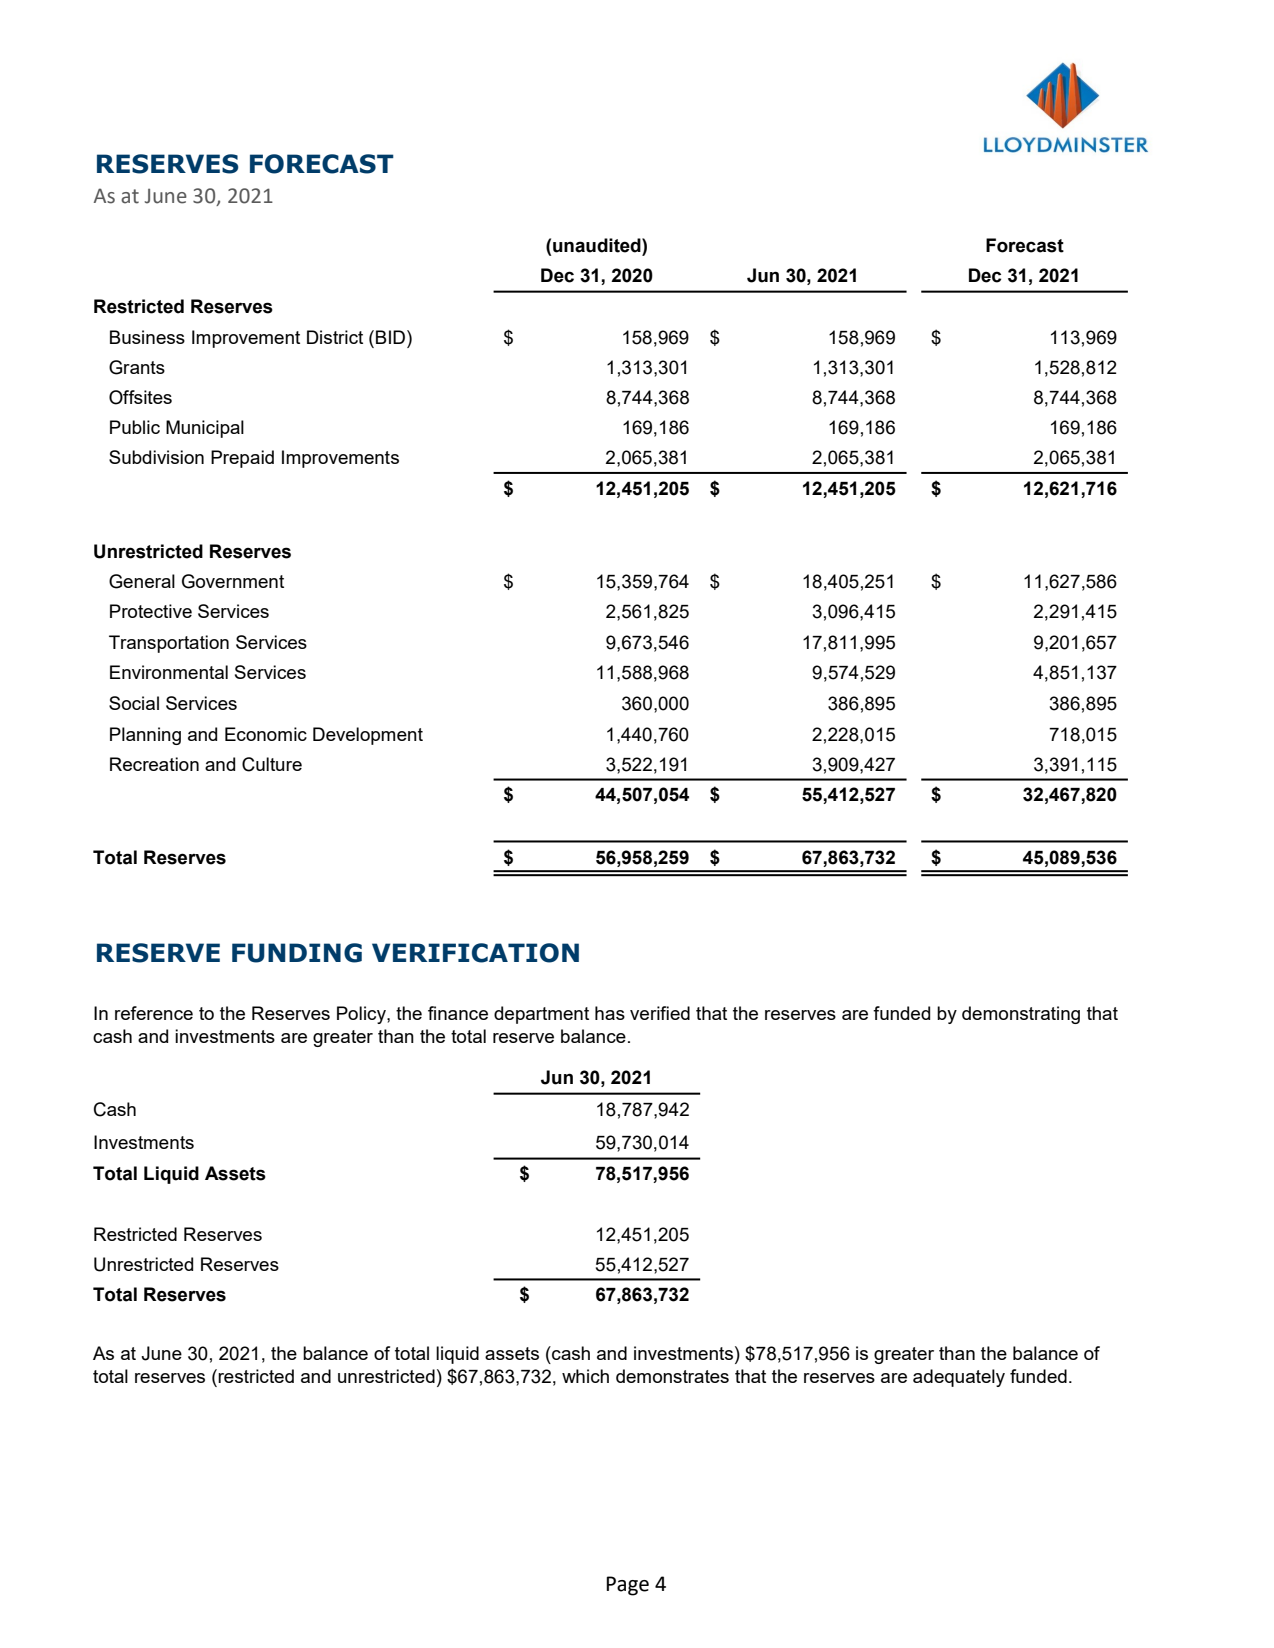 The image size is (1274, 1648). Describe the element at coordinates (335, 337) in the document. I see `District` at that location.
